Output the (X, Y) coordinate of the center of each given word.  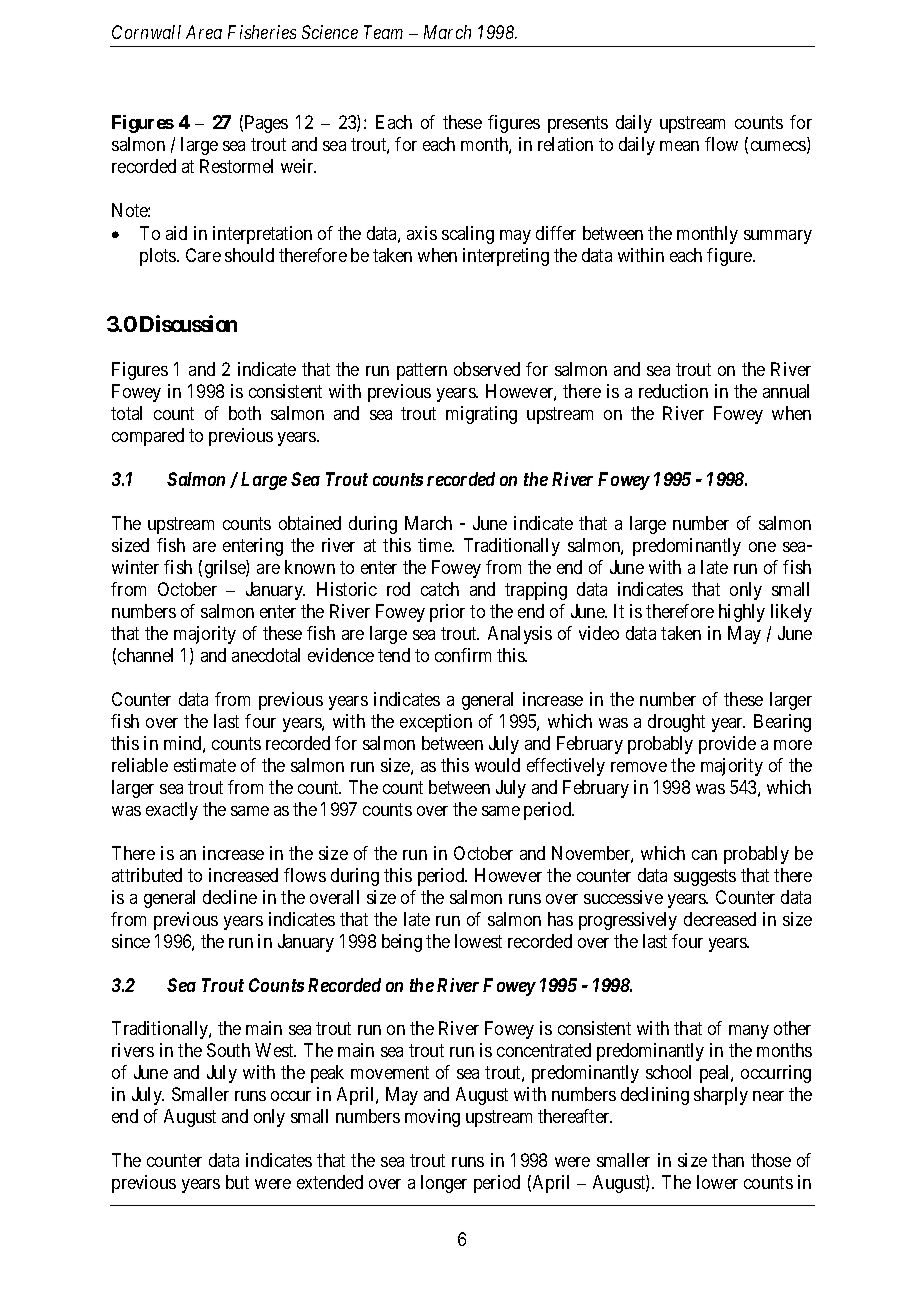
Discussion (188, 323)
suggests (705, 877)
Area (204, 32)
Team (383, 32)
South (228, 1050)
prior (447, 613)
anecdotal (266, 655)
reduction (673, 391)
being (402, 943)
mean (679, 146)
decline (230, 897)
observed (487, 369)
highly (742, 613)
